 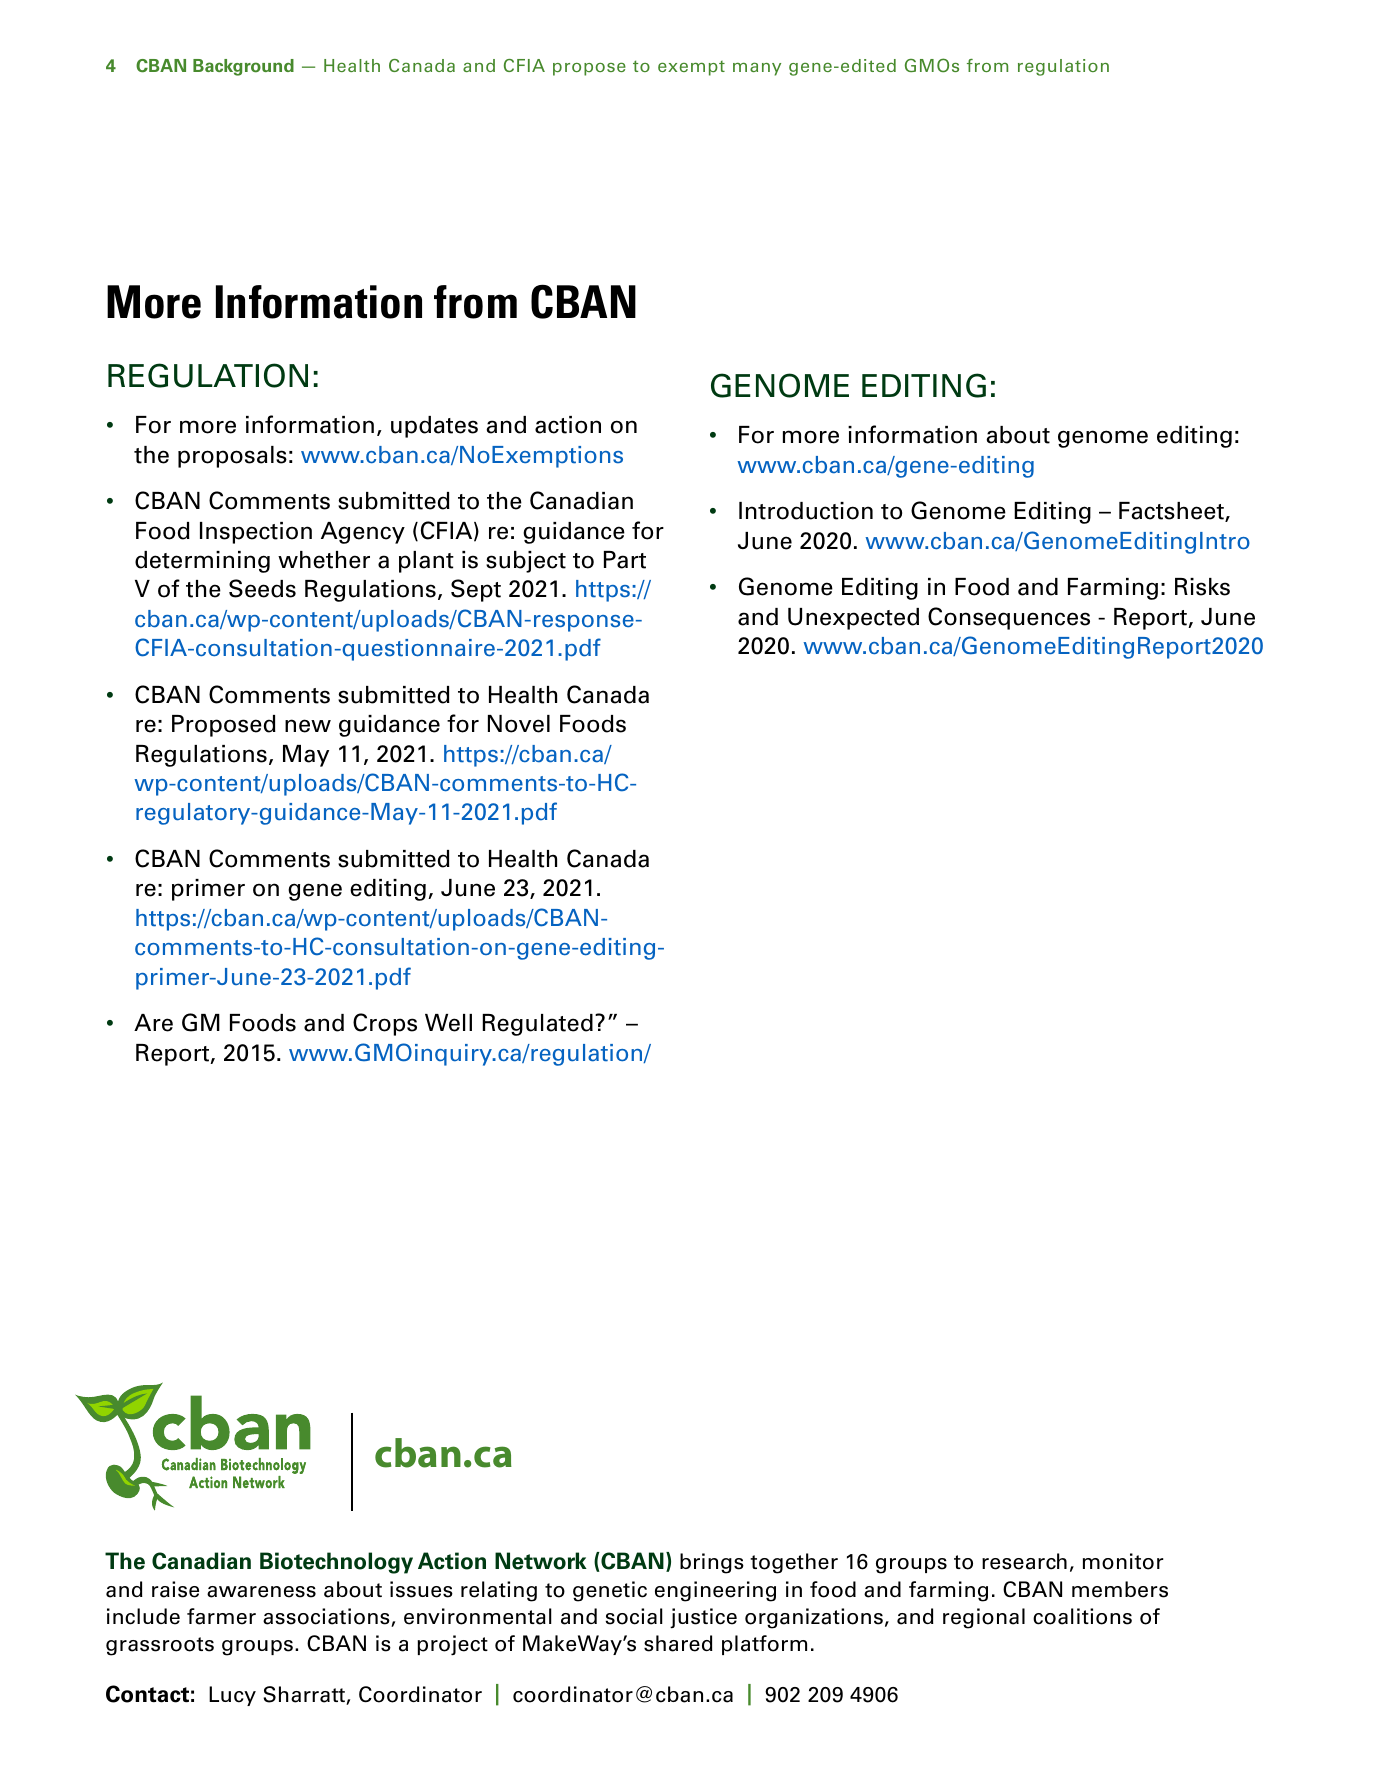 I want to click on many, so click(x=757, y=69).
